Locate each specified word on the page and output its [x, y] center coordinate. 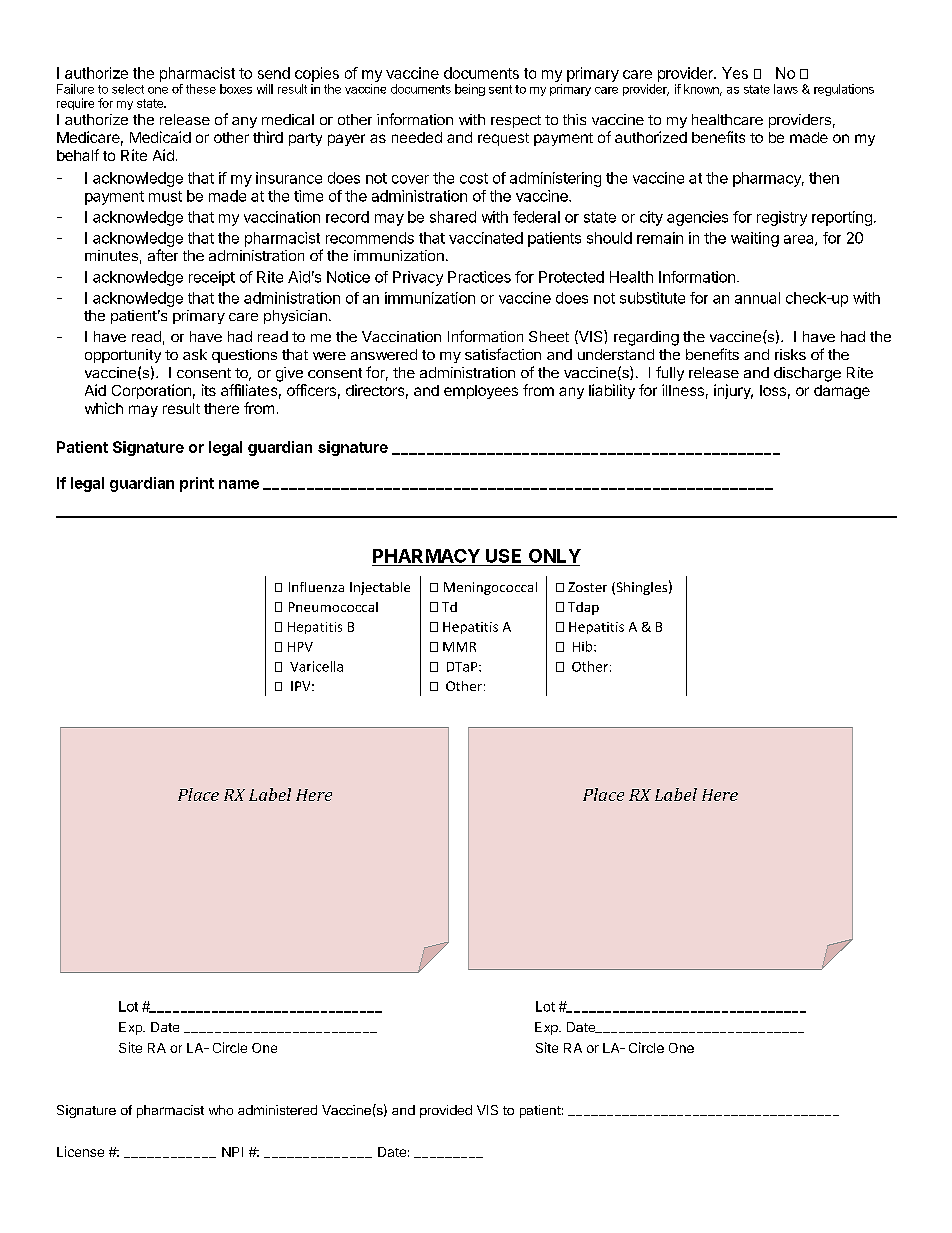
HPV [300, 647]
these [201, 89]
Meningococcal [490, 588]
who [221, 1110]
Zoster [587, 587]
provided [446, 1111]
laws [786, 89]
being [470, 90]
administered [277, 1110]
